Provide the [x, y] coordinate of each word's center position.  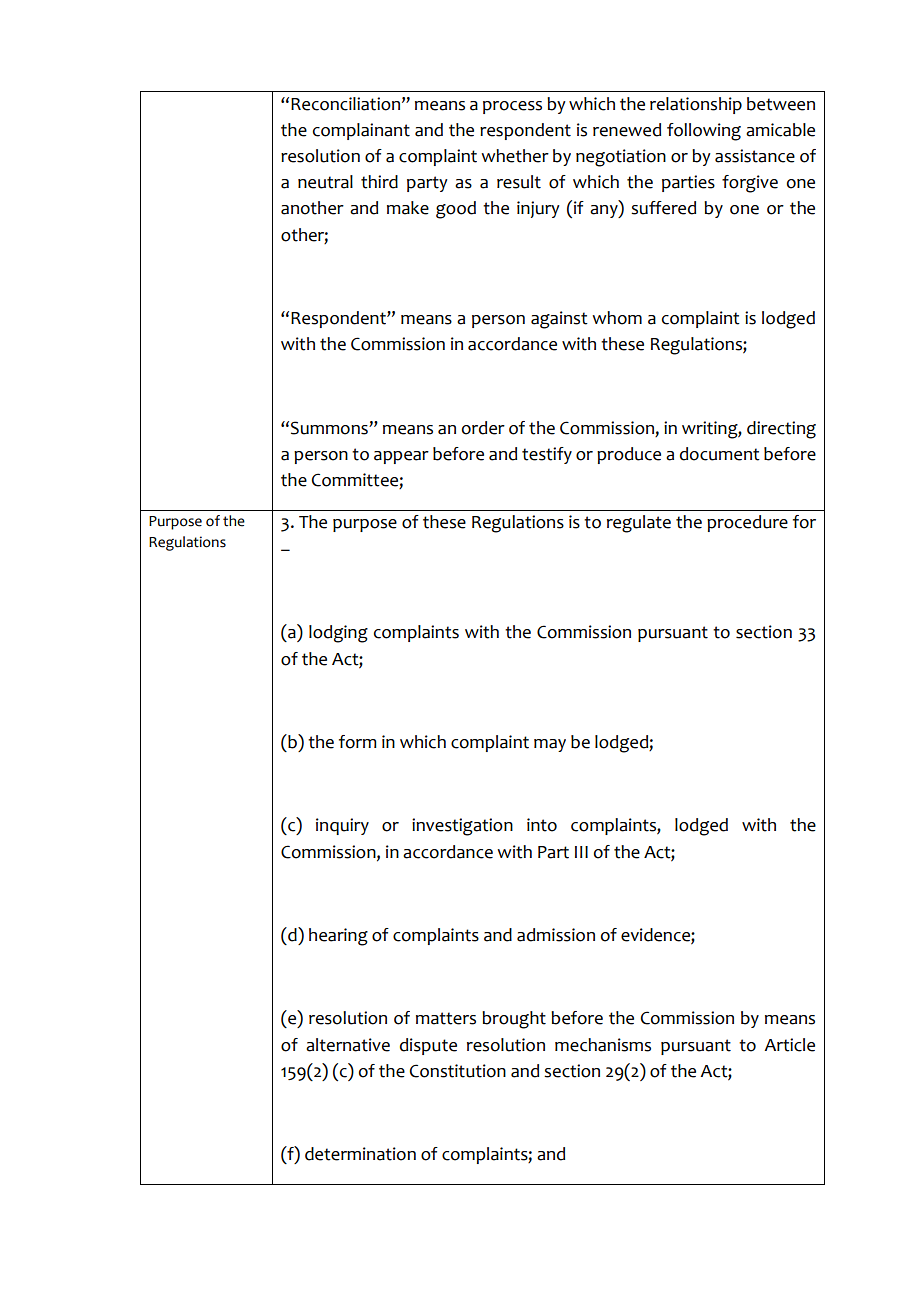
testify [547, 455]
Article [789, 1045]
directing [781, 430]
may [550, 745]
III [581, 852]
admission [556, 935]
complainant [361, 131]
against [559, 320]
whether [515, 156]
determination [360, 1154]
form [357, 742]
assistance [755, 156]
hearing [338, 937]
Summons [330, 428]
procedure [747, 523]
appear [401, 457]
